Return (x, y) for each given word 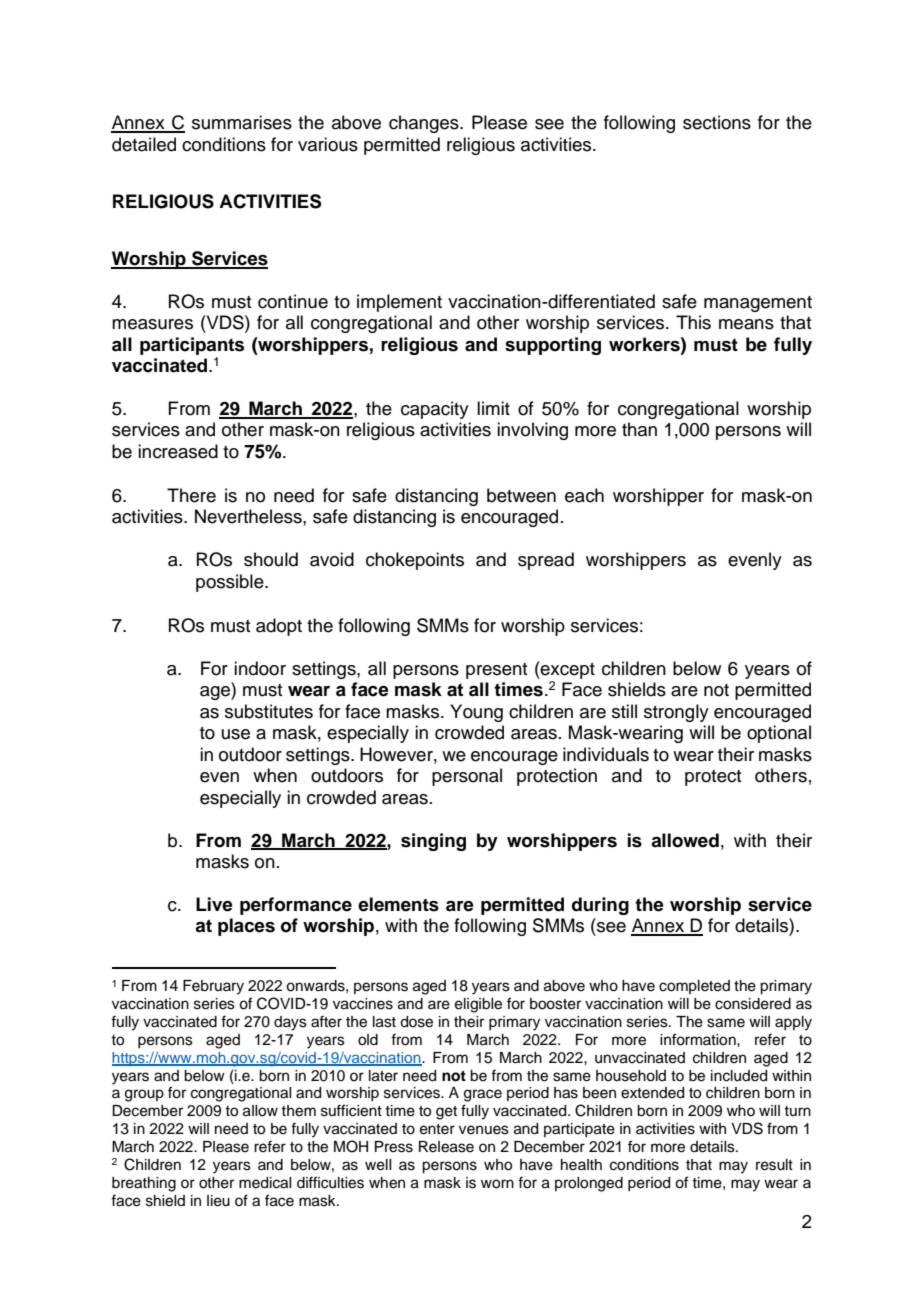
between (521, 495)
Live (214, 904)
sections (717, 122)
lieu (218, 1201)
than (639, 429)
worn (497, 1184)
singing (433, 842)
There (191, 495)
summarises (242, 122)
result (774, 1165)
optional (779, 734)
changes (425, 124)
